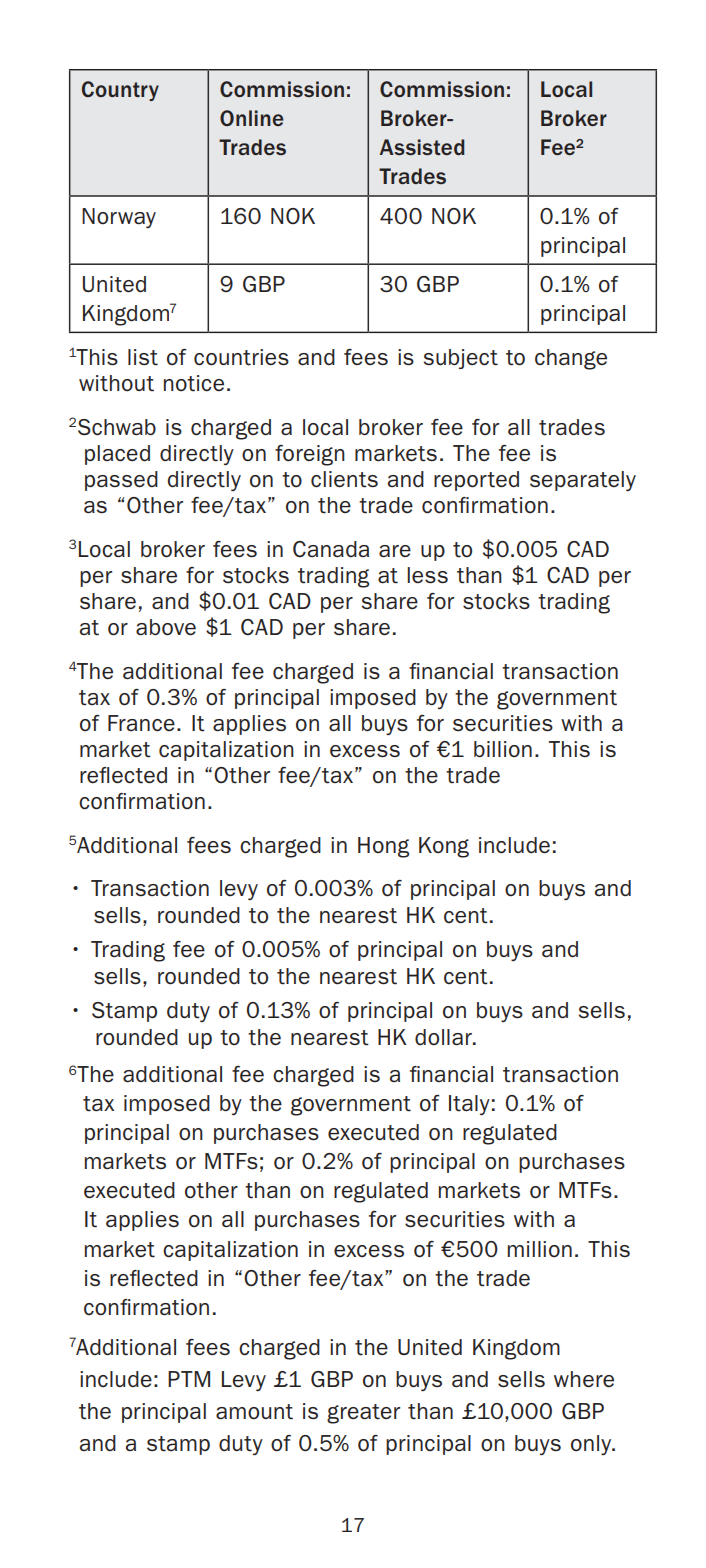 The image size is (706, 1568). I want to click on Hong, so click(383, 847).
